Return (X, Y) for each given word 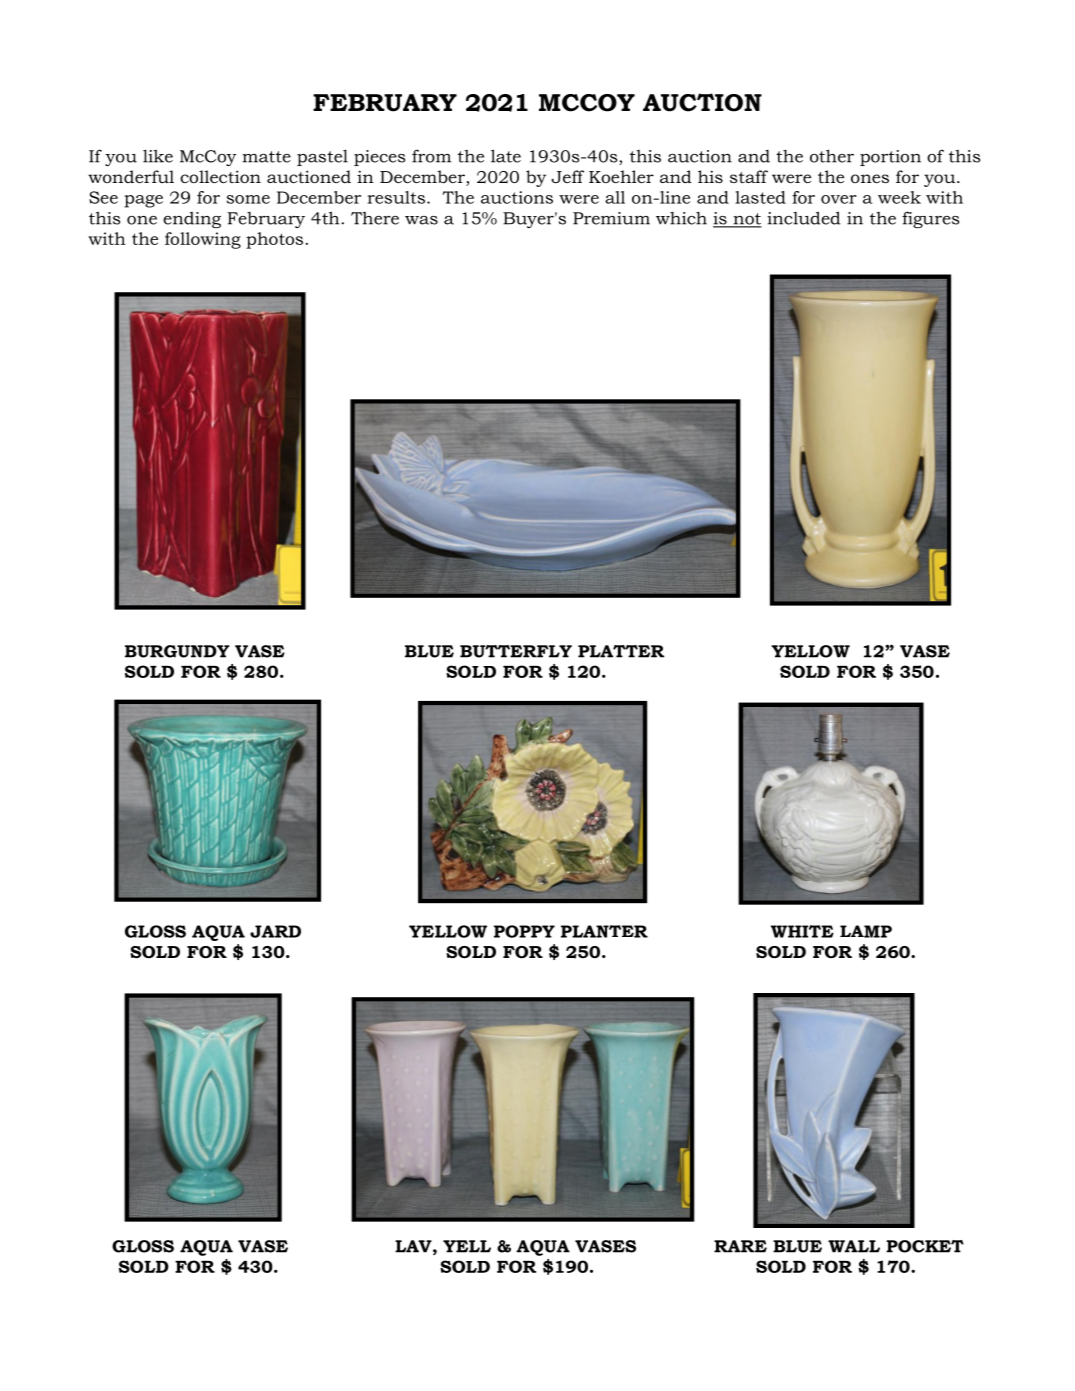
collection (220, 176)
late (506, 156)
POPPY (524, 931)
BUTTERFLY (516, 651)
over (839, 199)
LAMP (866, 931)
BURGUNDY (177, 651)
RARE (740, 1246)
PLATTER (621, 651)
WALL (854, 1246)
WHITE (802, 931)
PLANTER (604, 931)
